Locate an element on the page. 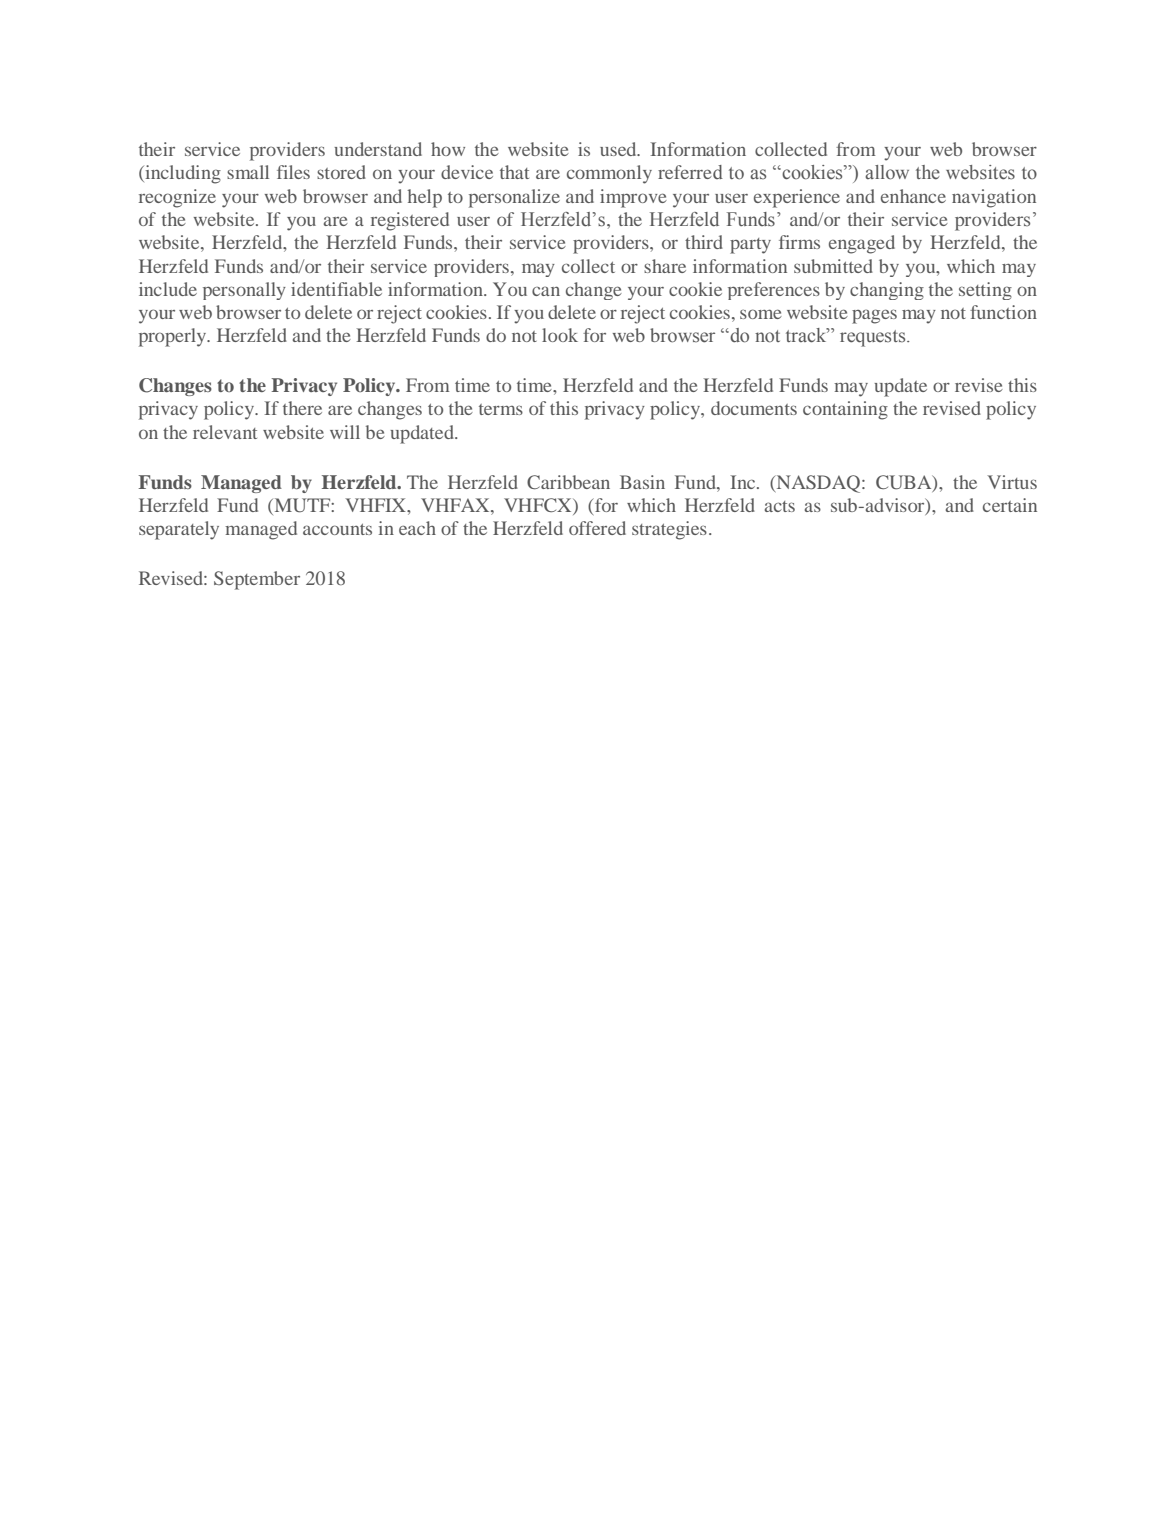  relevant is located at coordinates (225, 432).
